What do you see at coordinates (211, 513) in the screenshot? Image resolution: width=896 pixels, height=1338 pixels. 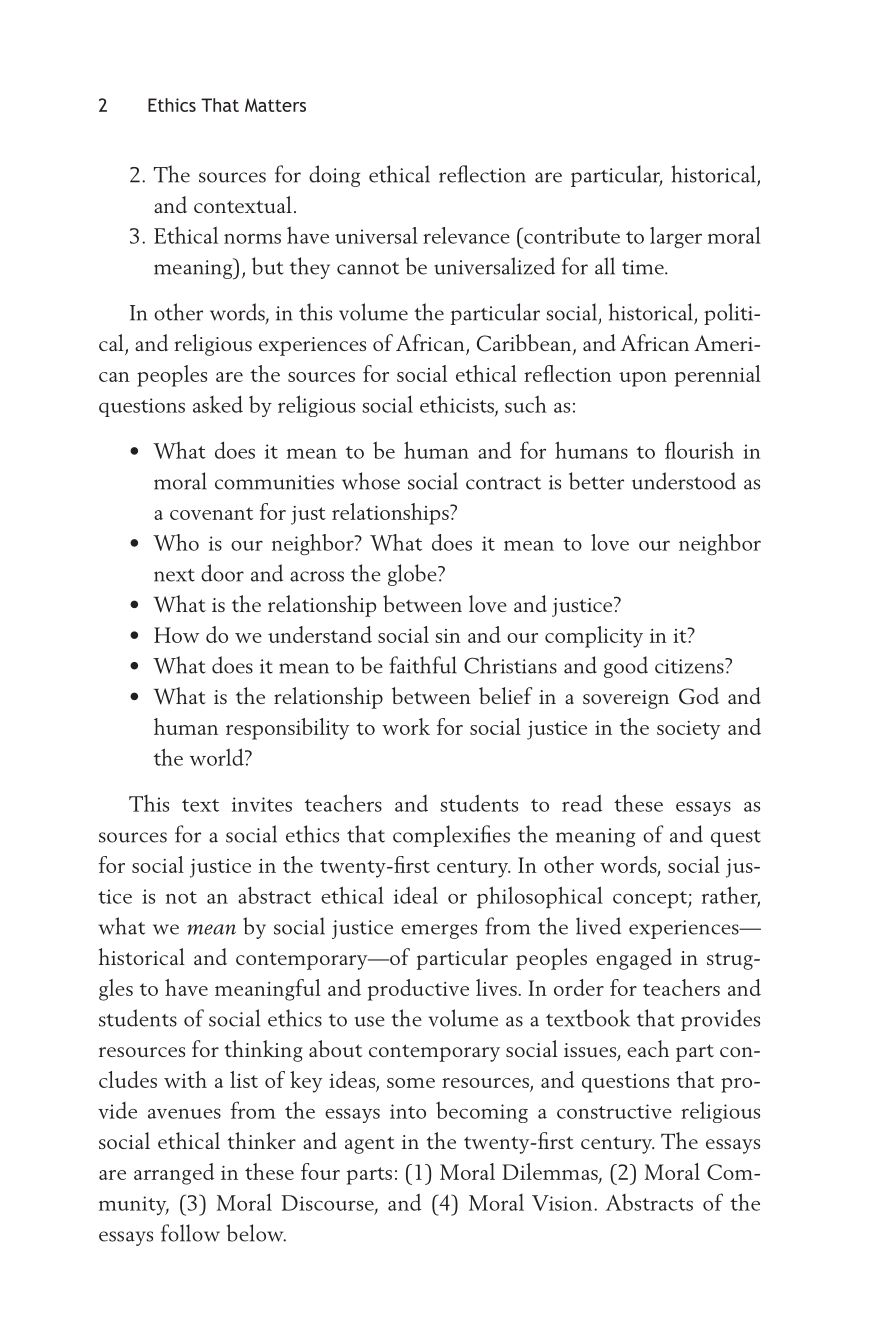 I see `covenant` at bounding box center [211, 513].
